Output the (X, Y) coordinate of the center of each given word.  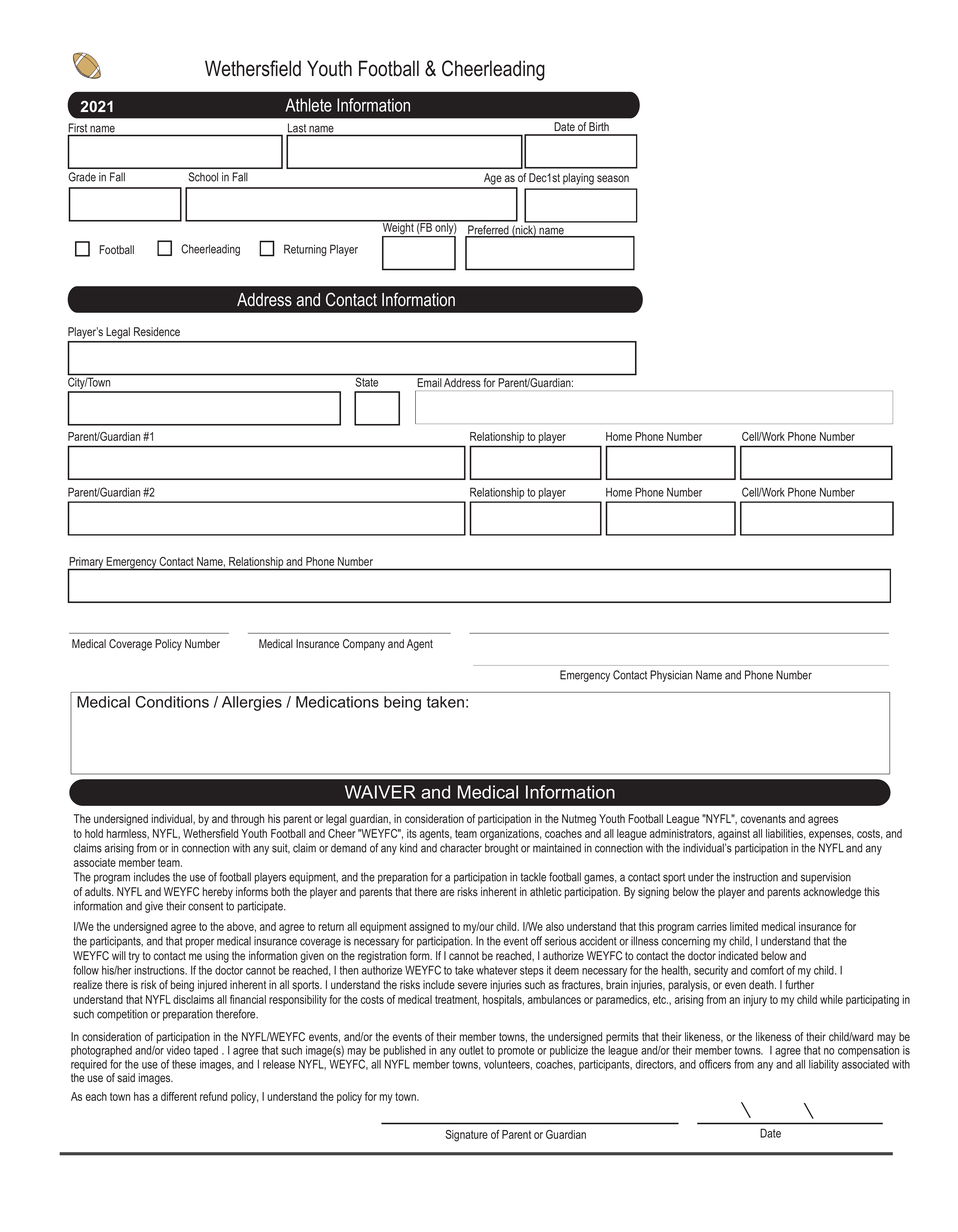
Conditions (172, 702)
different (179, 1096)
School (203, 177)
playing (578, 179)
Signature (466, 1136)
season (613, 179)
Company (364, 645)
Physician (671, 676)
